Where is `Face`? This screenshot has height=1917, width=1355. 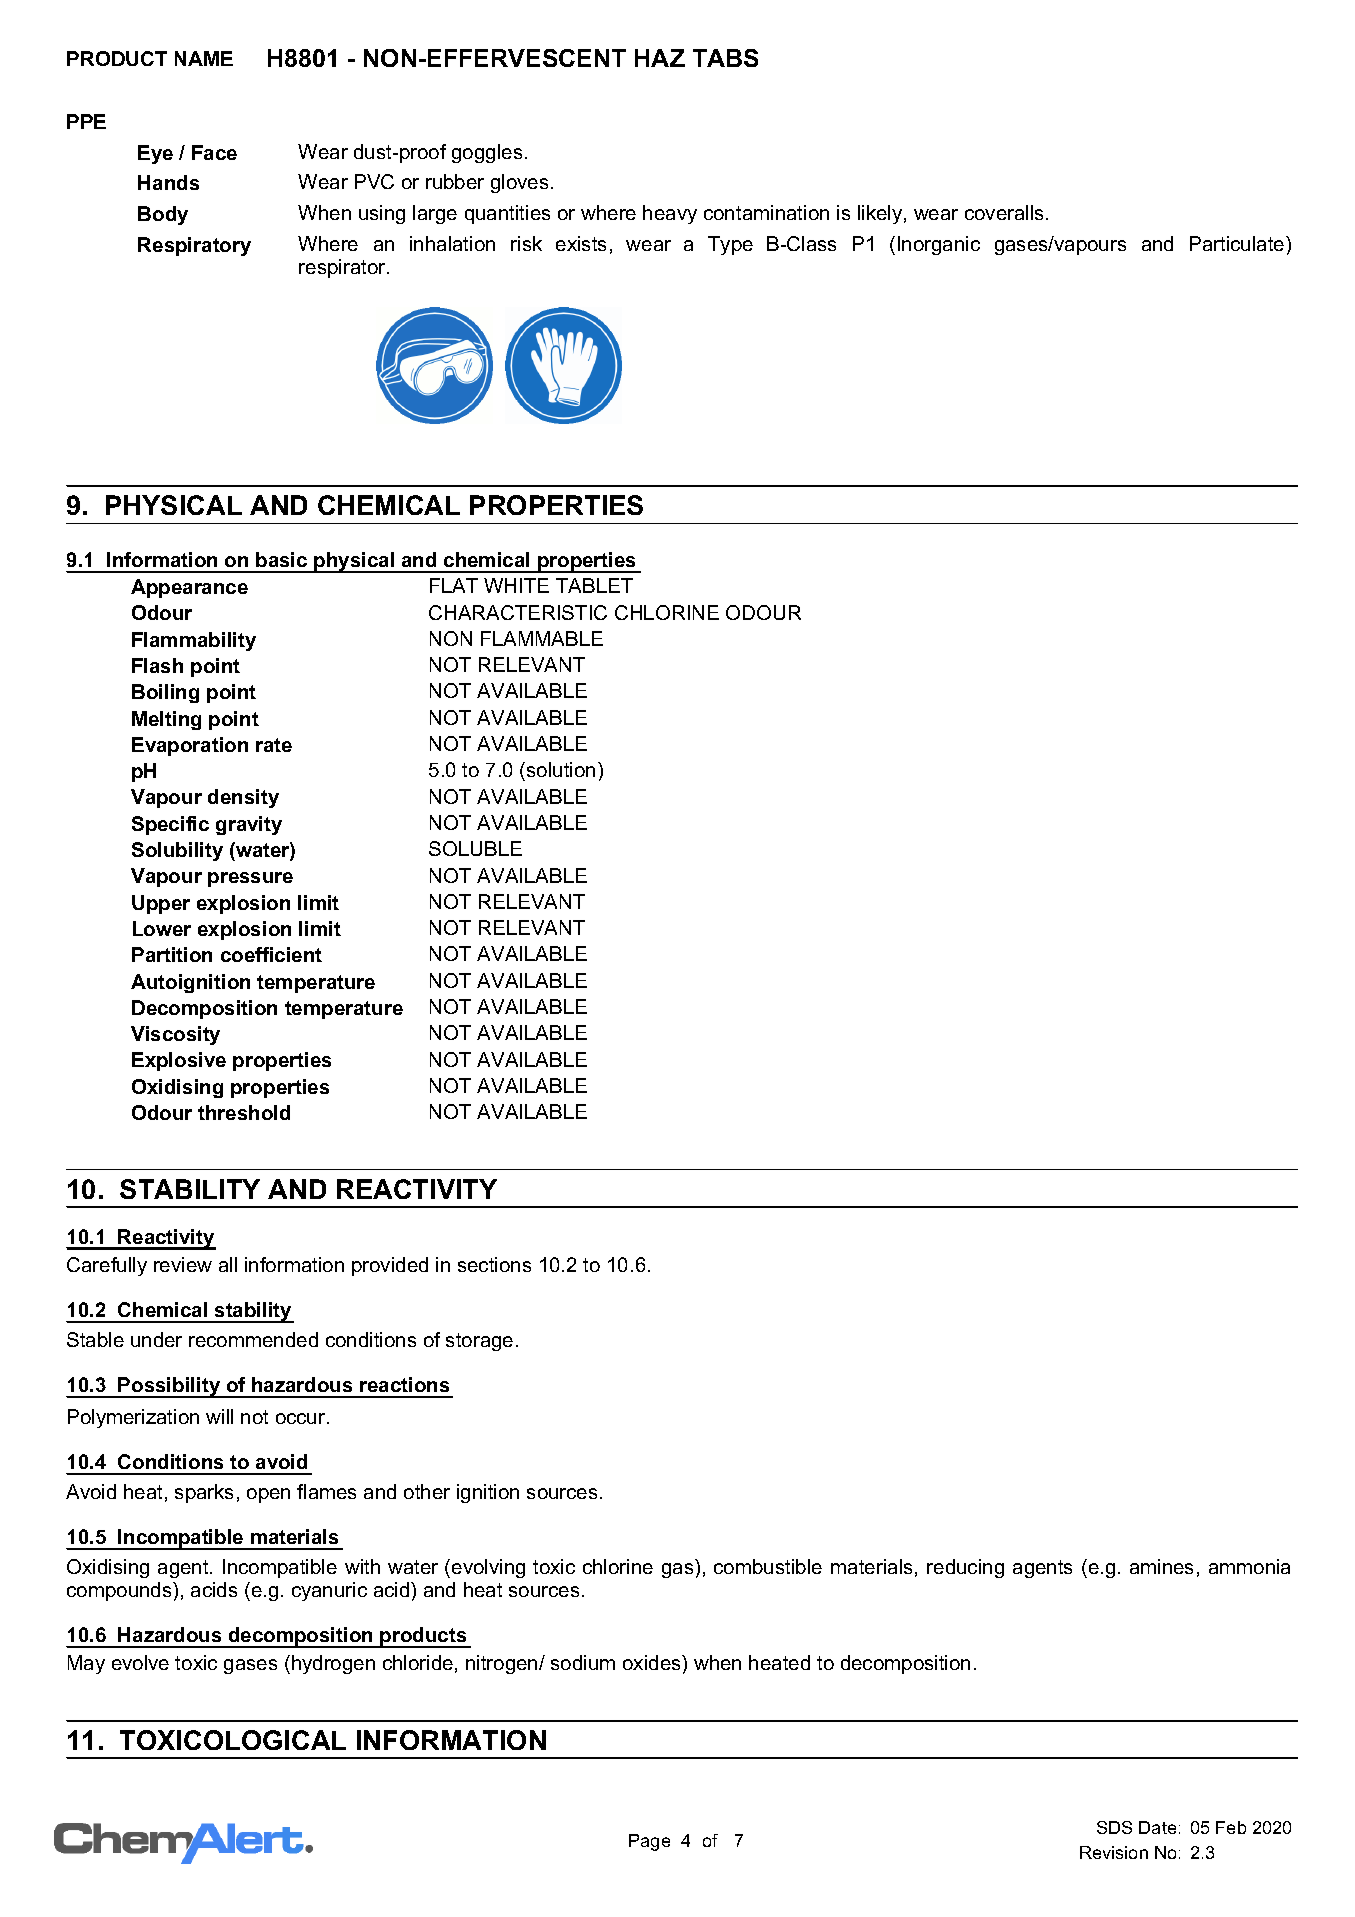
Face is located at coordinates (214, 152).
